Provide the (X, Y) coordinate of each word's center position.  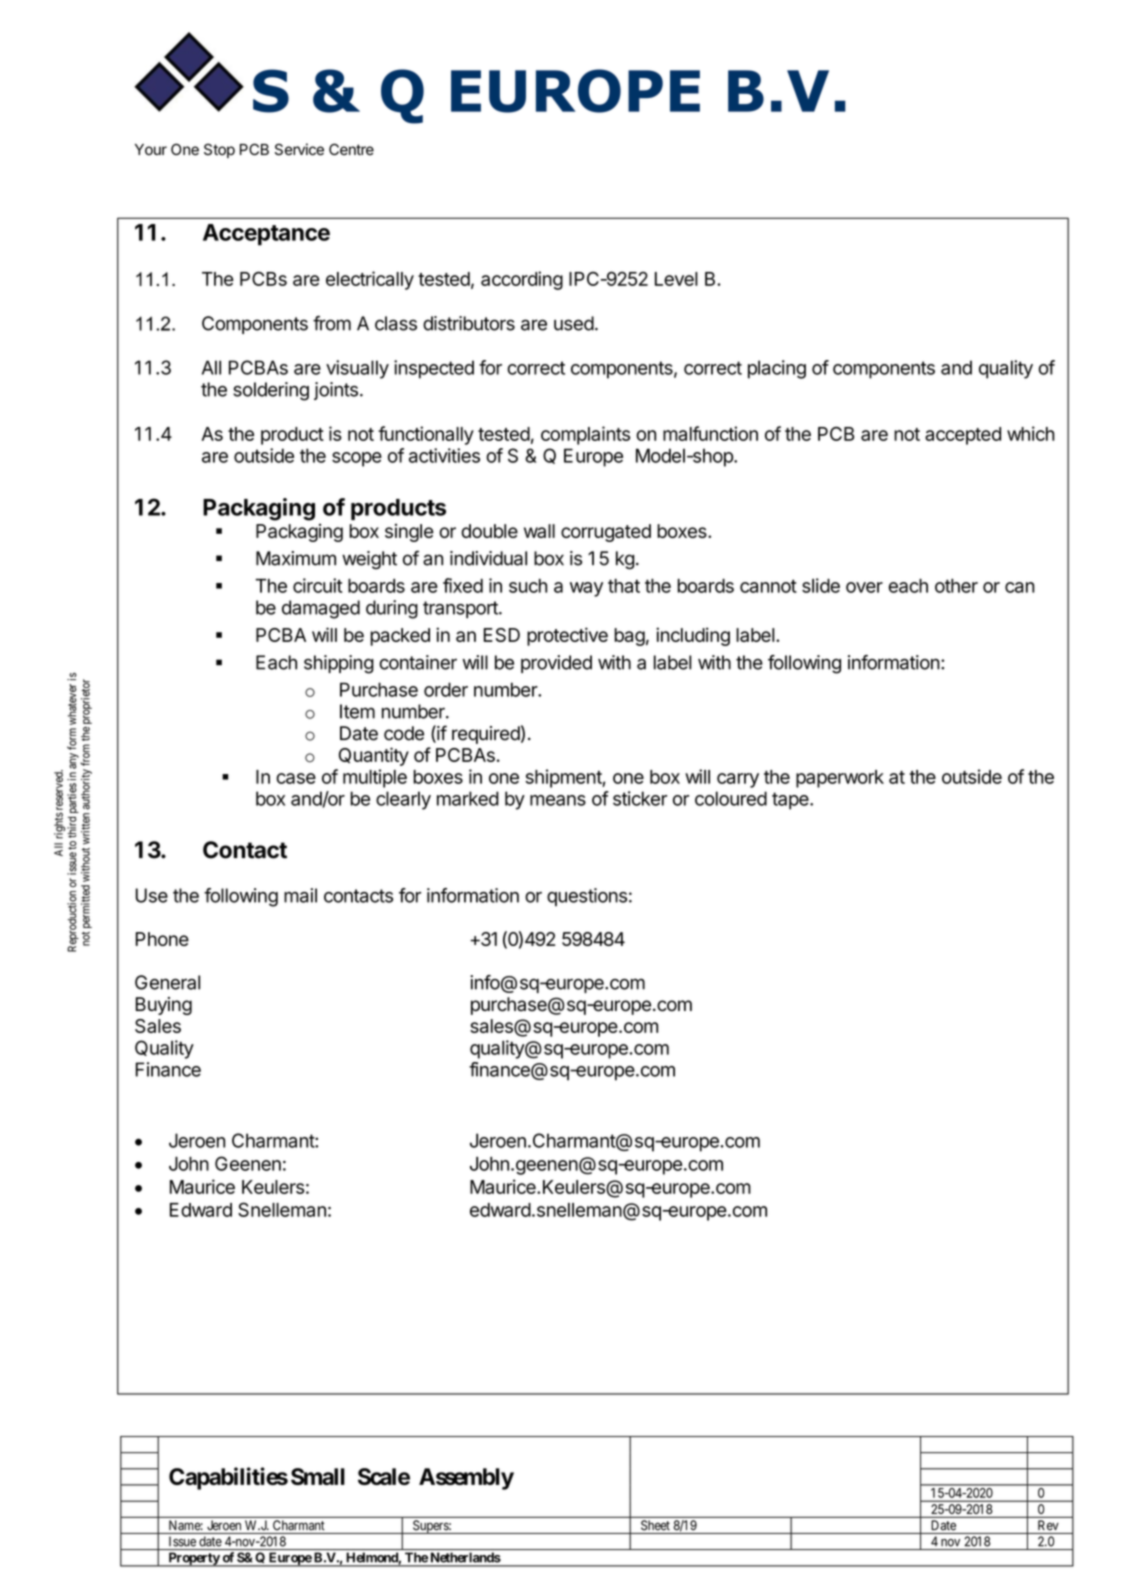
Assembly (466, 1479)
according (522, 280)
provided (556, 664)
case (296, 778)
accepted (963, 436)
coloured (731, 798)
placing (777, 369)
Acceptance (266, 235)
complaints (585, 435)
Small (318, 1476)
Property (193, 1559)
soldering (271, 391)
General (167, 982)
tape (791, 801)
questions (587, 897)
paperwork (840, 779)
